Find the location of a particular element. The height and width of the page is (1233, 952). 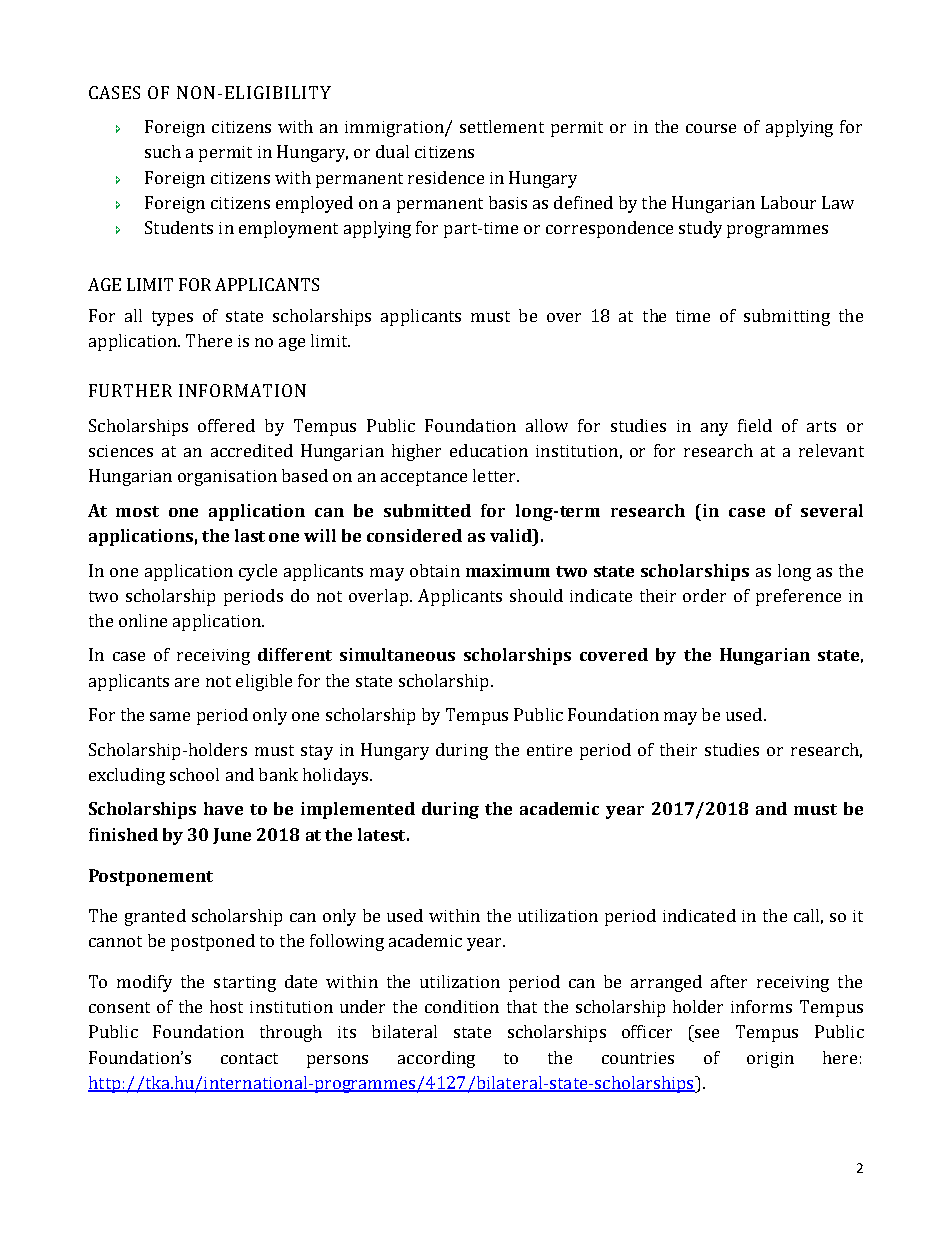

implemented is located at coordinates (358, 810).
